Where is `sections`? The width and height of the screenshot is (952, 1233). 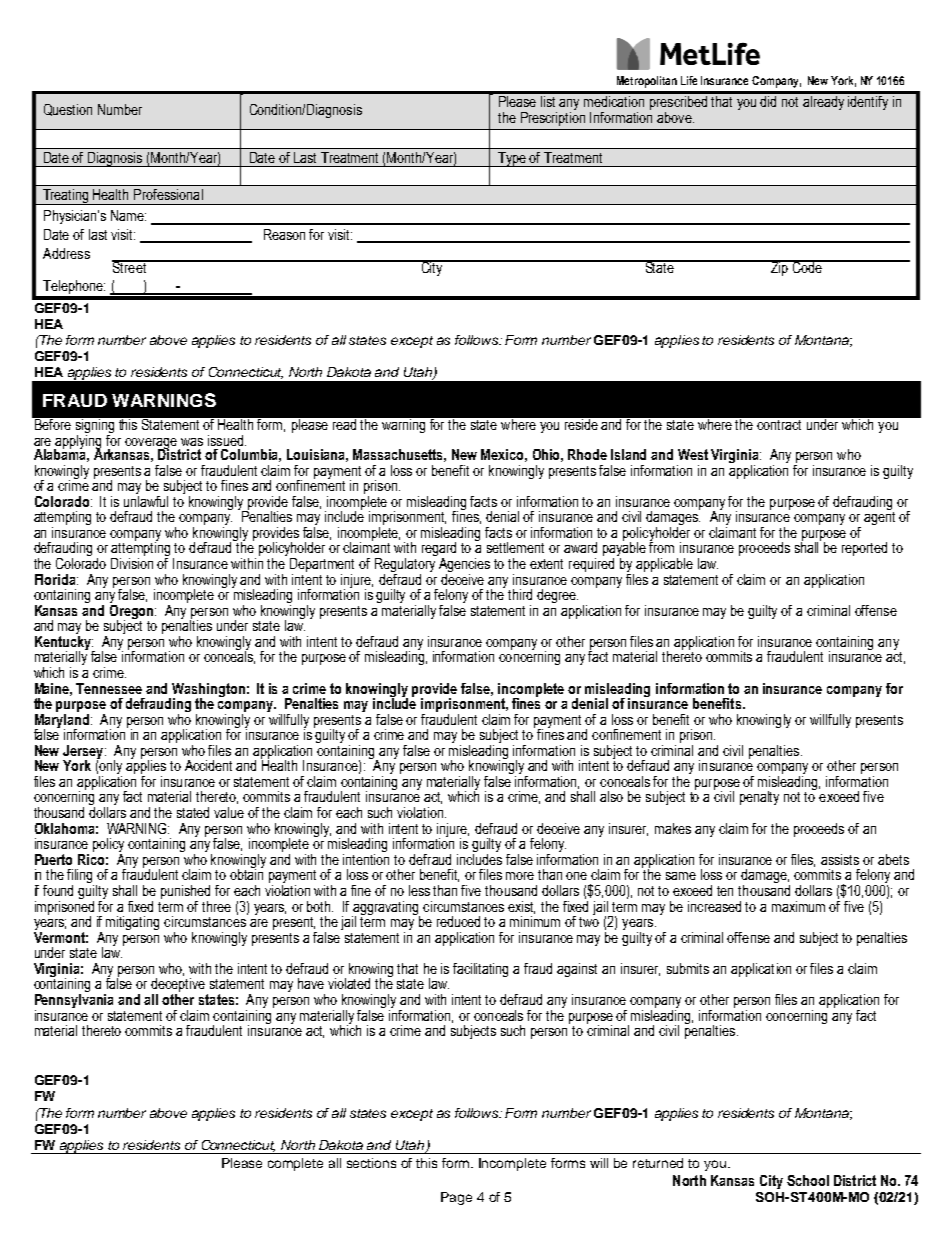
sections is located at coordinates (371, 1163).
